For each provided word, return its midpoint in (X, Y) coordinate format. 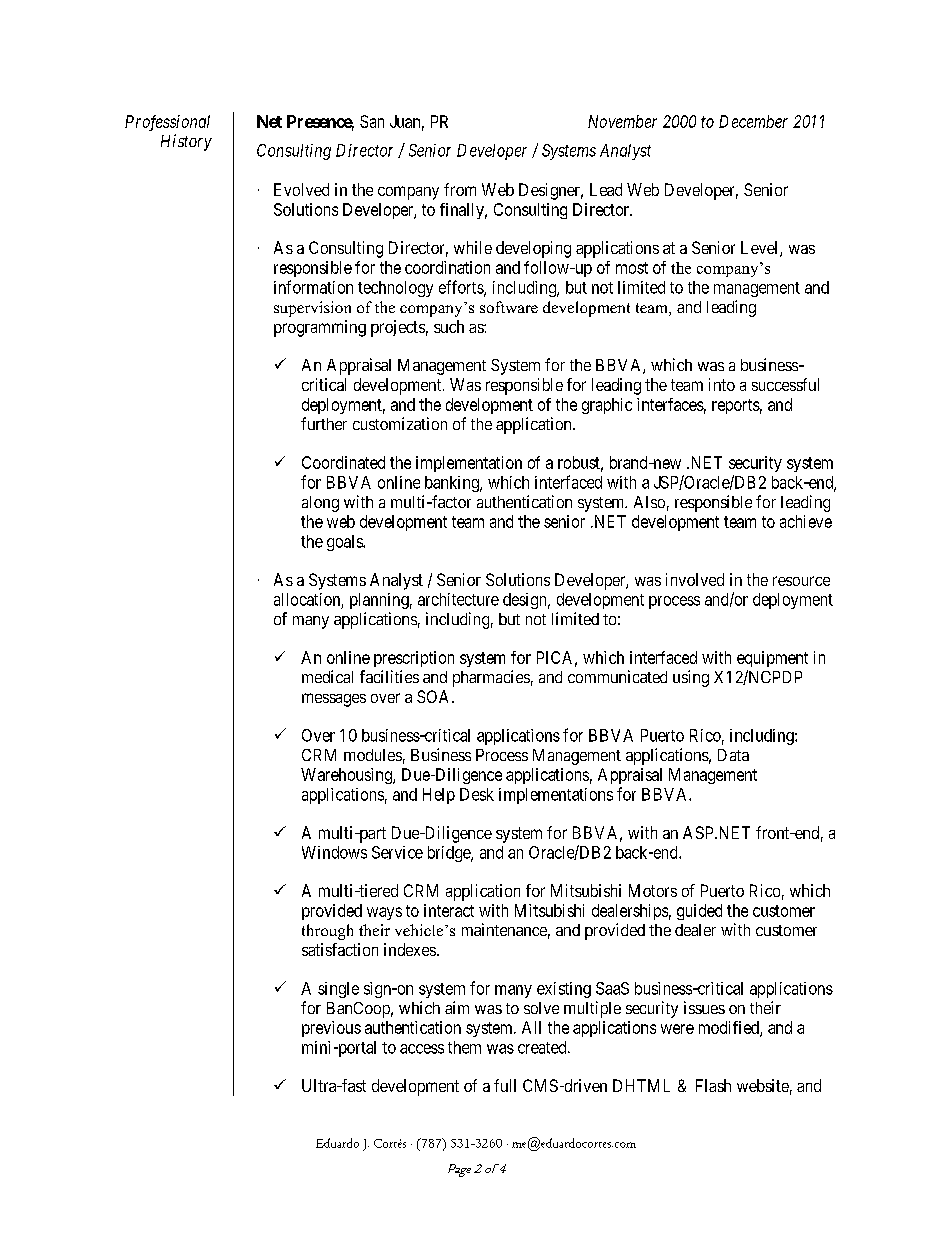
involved (695, 579)
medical (327, 676)
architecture (458, 599)
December (753, 121)
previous (331, 1029)
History (186, 142)
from (460, 189)
